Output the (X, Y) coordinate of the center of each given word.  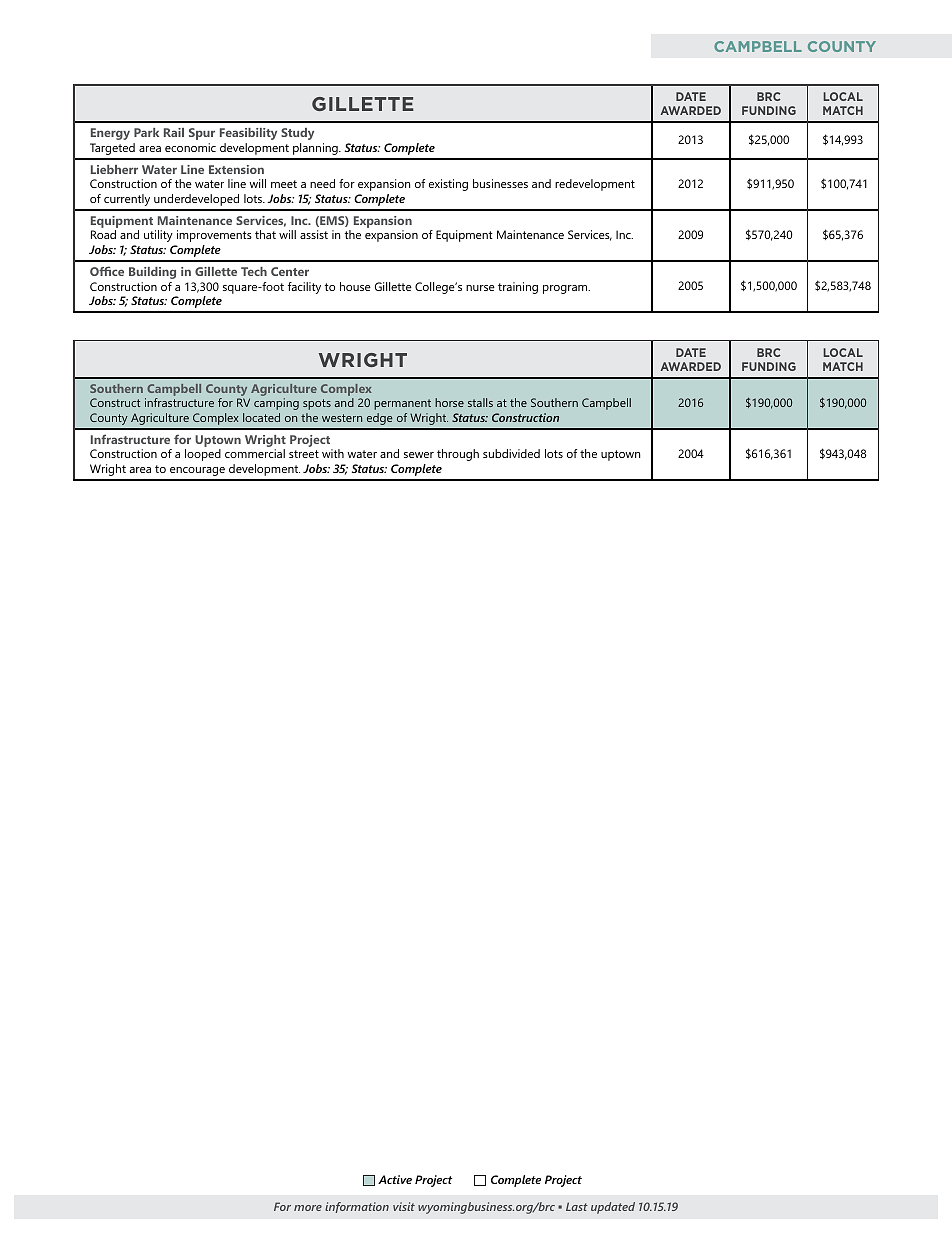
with (333, 453)
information (357, 1207)
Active (395, 1179)
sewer (419, 455)
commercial (255, 453)
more (308, 1208)
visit (404, 1206)
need (322, 183)
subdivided (511, 453)
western (342, 418)
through (458, 455)
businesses (500, 183)
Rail (174, 132)
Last (577, 1206)
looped (203, 455)
